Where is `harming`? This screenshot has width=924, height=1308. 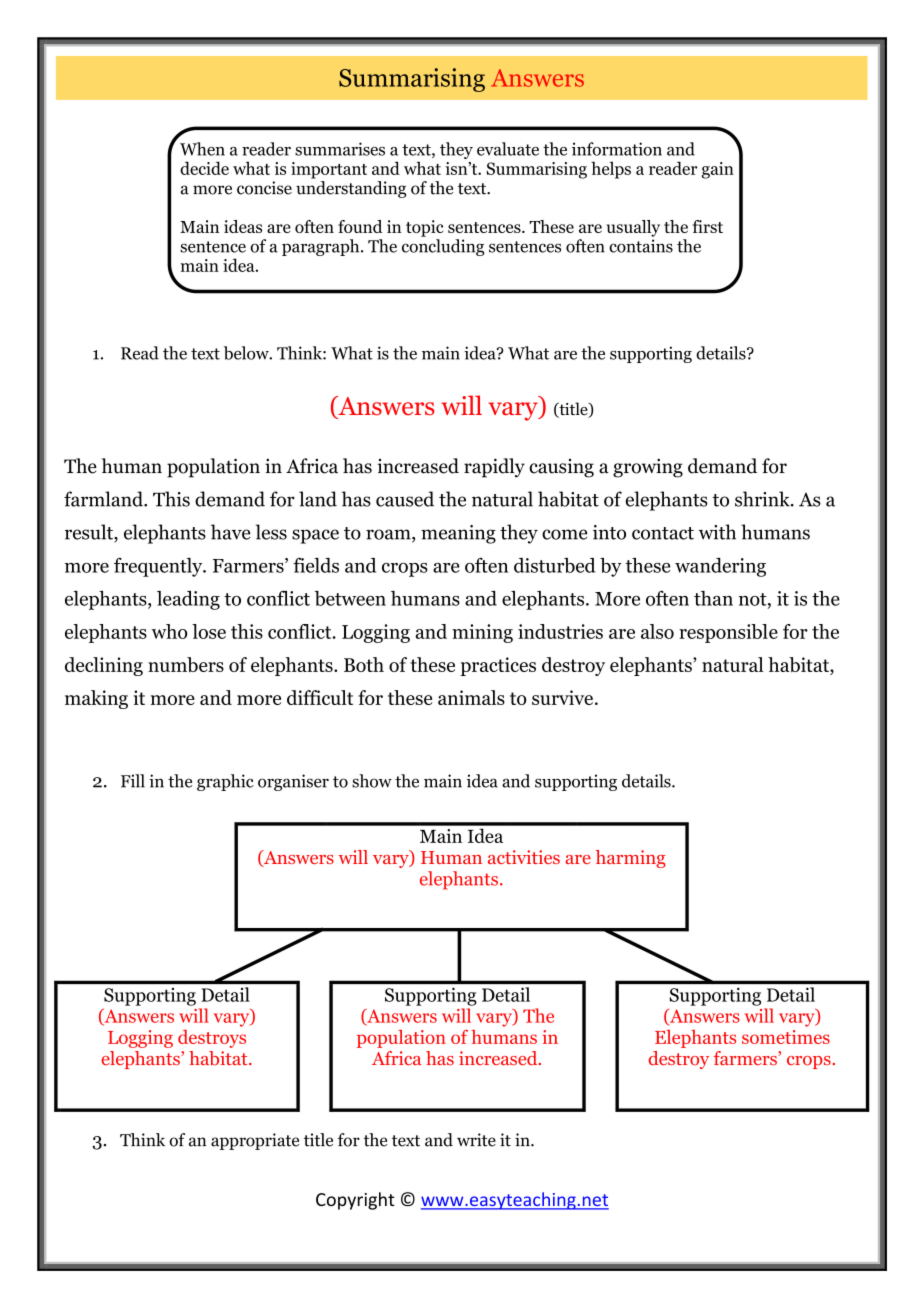
harming is located at coordinates (631, 859).
